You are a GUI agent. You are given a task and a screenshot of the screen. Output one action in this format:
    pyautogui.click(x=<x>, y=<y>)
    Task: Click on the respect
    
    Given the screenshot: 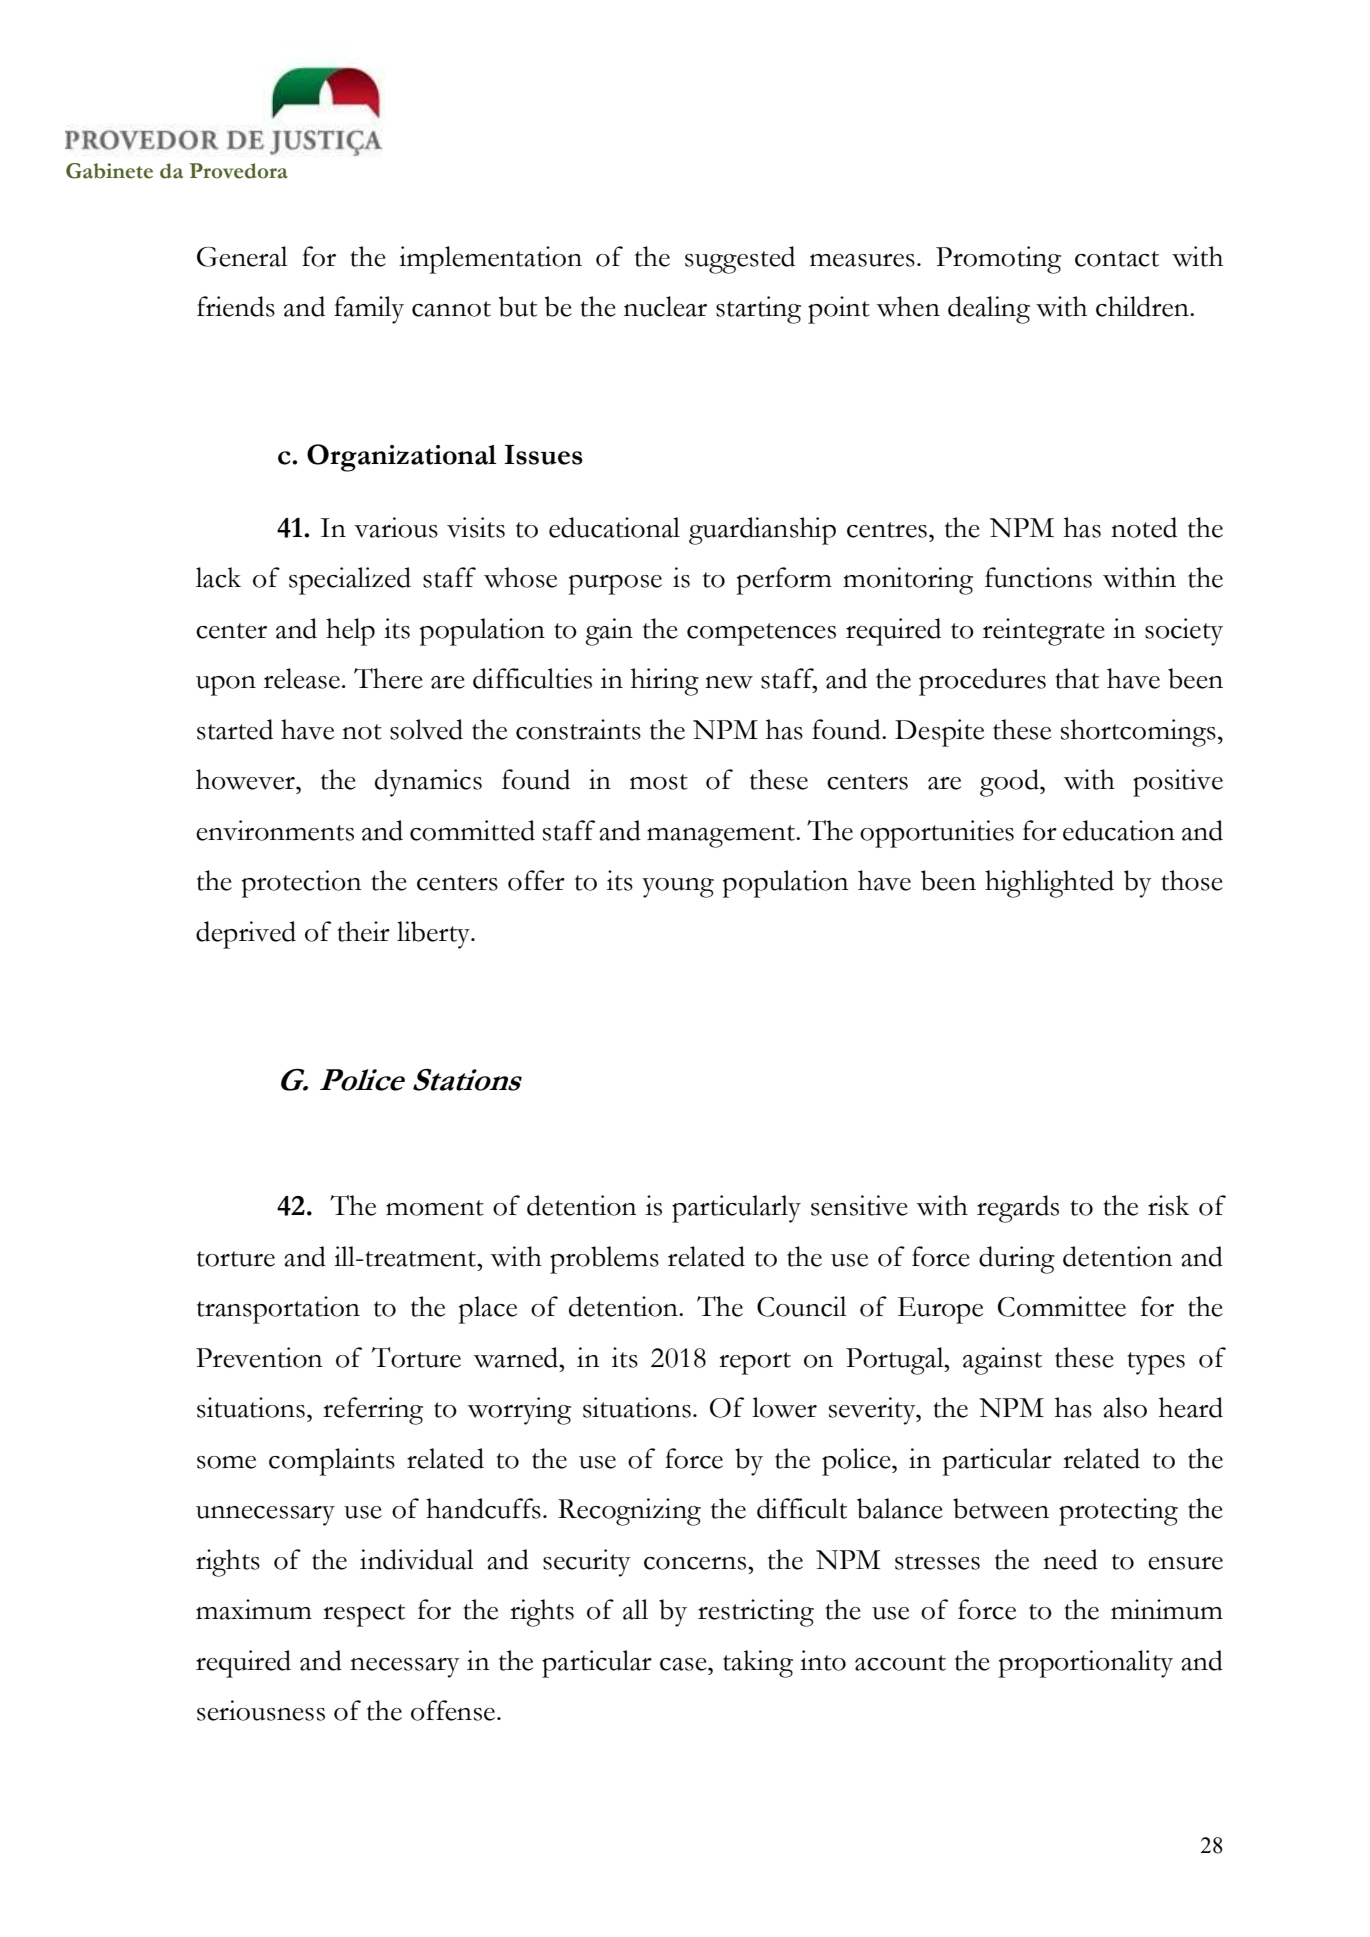 What is the action you would take?
    pyautogui.click(x=364, y=1615)
